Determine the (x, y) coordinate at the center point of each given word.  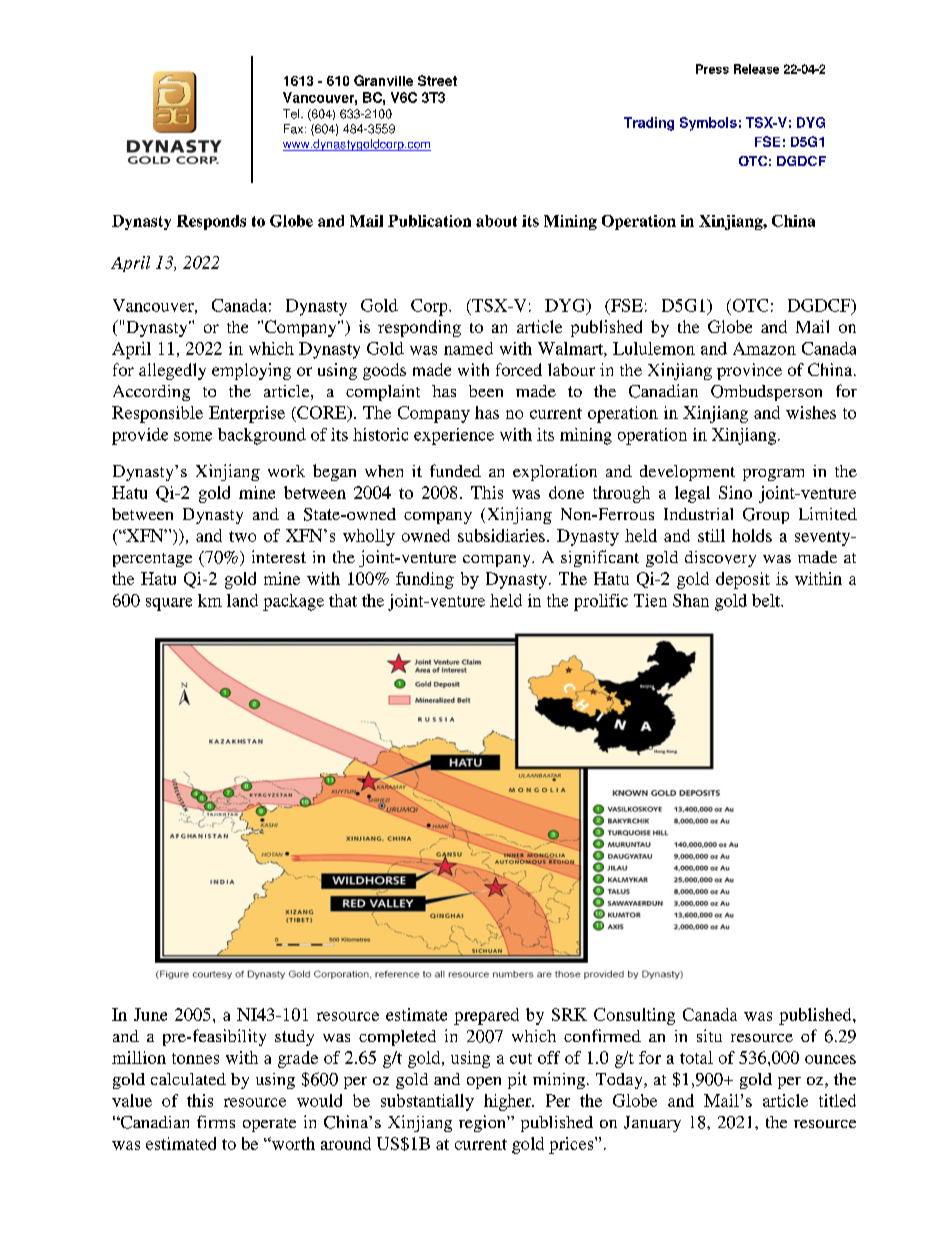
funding (425, 580)
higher (509, 1102)
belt (767, 600)
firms (216, 1121)
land (242, 600)
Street (437, 80)
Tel (292, 114)
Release (756, 69)
